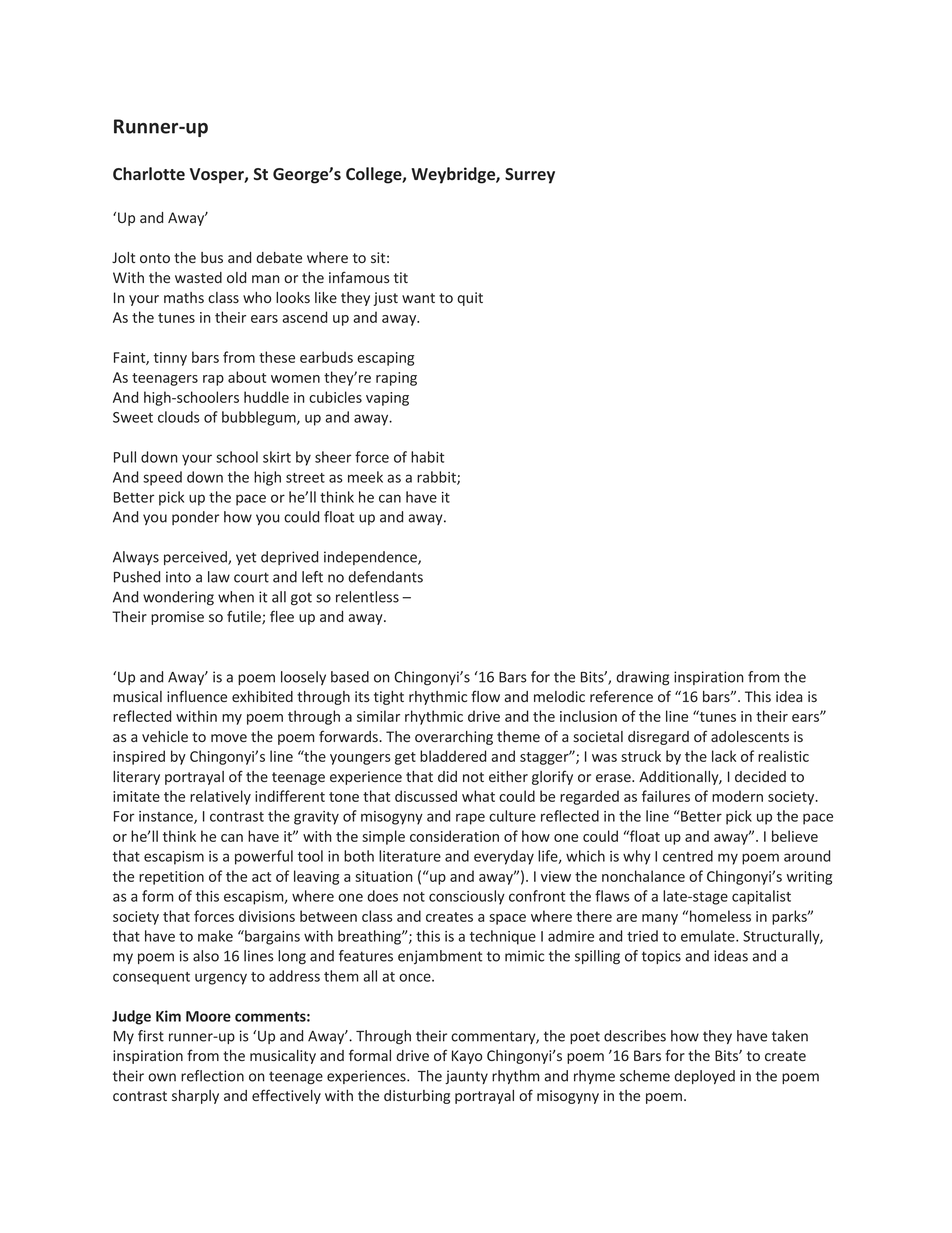 This document has width=952, height=1233. I want to click on reflection, so click(212, 1076).
